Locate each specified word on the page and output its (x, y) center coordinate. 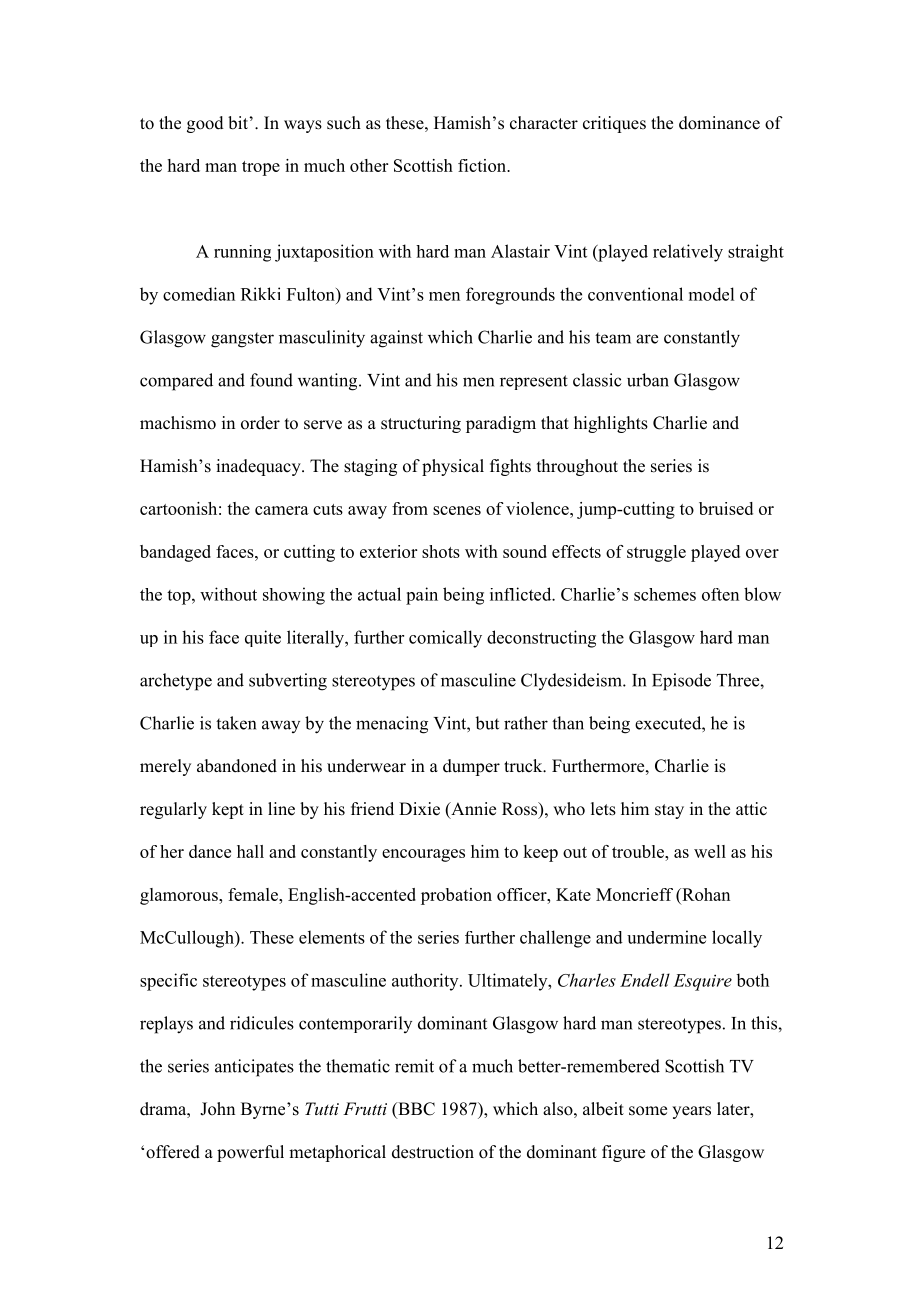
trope (261, 168)
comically (445, 639)
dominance (719, 123)
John (217, 1109)
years (691, 1112)
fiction (483, 165)
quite (263, 638)
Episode (681, 682)
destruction (433, 1152)
